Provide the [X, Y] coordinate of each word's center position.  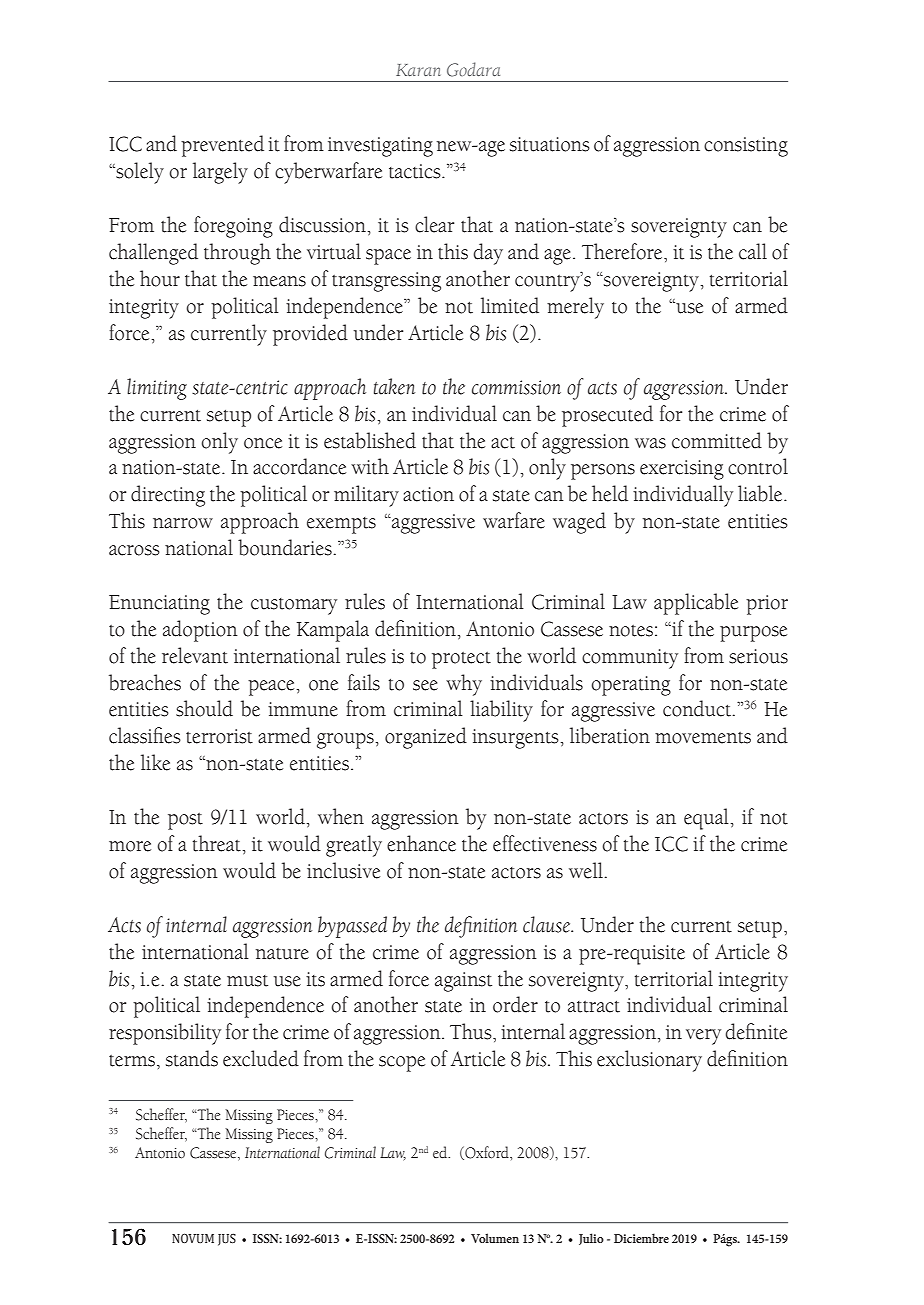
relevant [195, 655]
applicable [696, 604]
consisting [746, 147]
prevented [222, 146]
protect [461, 660]
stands [192, 1058]
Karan [418, 70]
